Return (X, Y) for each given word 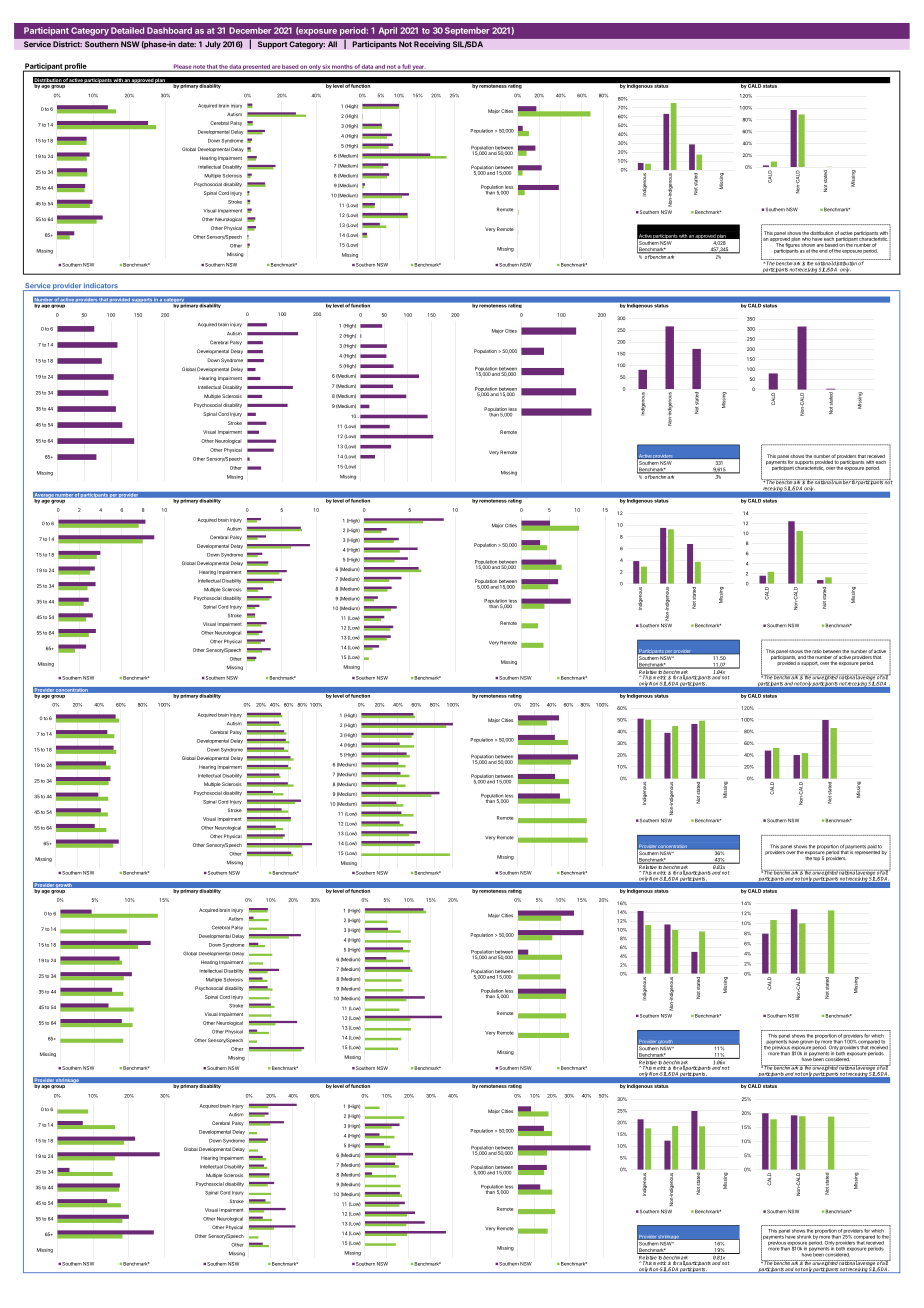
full (406, 67)
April (388, 31)
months (342, 67)
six (326, 67)
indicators (101, 287)
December (250, 30)
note (199, 68)
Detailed (127, 30)
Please (182, 67)
